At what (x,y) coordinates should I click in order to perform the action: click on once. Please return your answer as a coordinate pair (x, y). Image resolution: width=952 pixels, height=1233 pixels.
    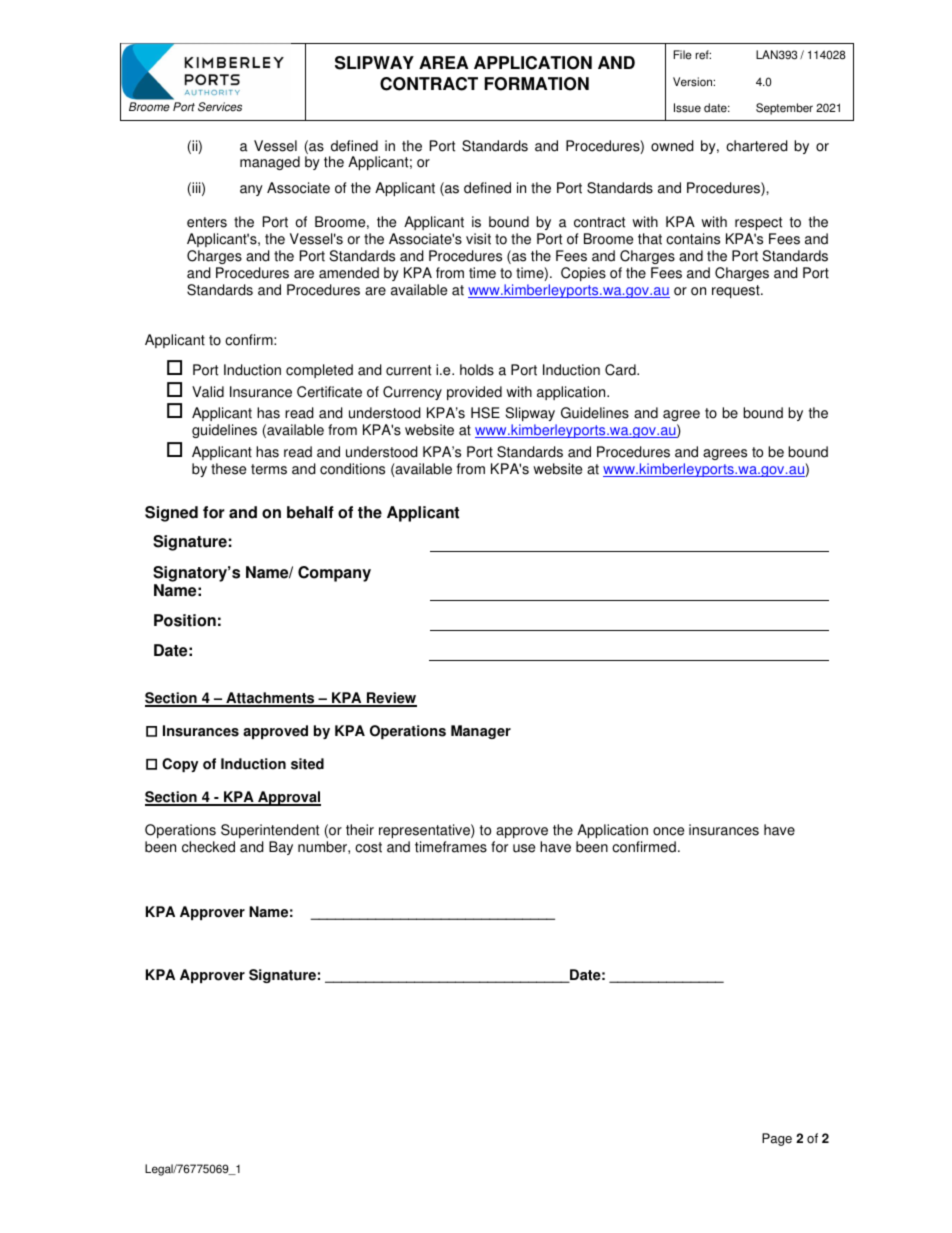
    Looking at the image, I should click on (668, 831).
